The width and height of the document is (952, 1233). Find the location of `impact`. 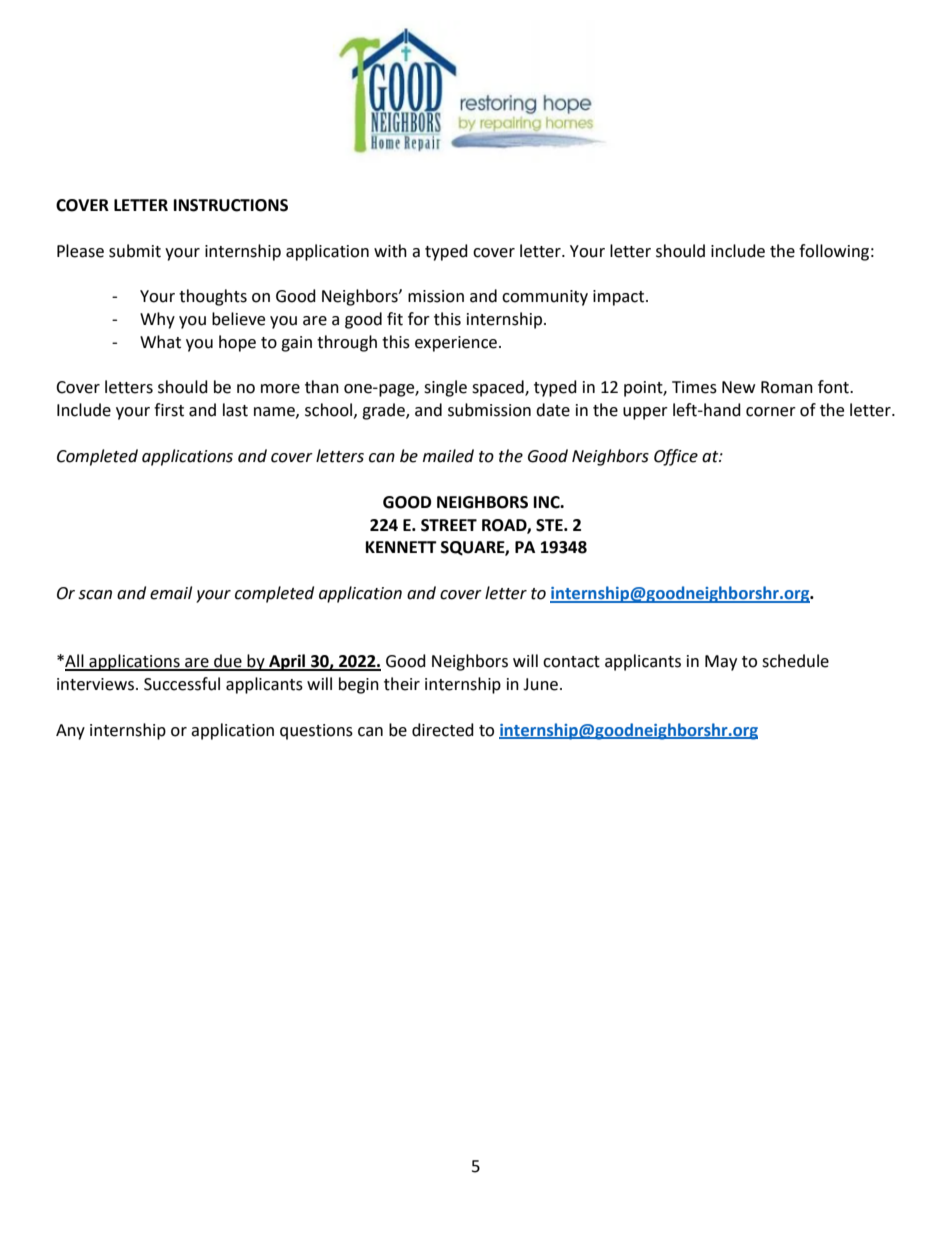

impact is located at coordinates (620, 298).
